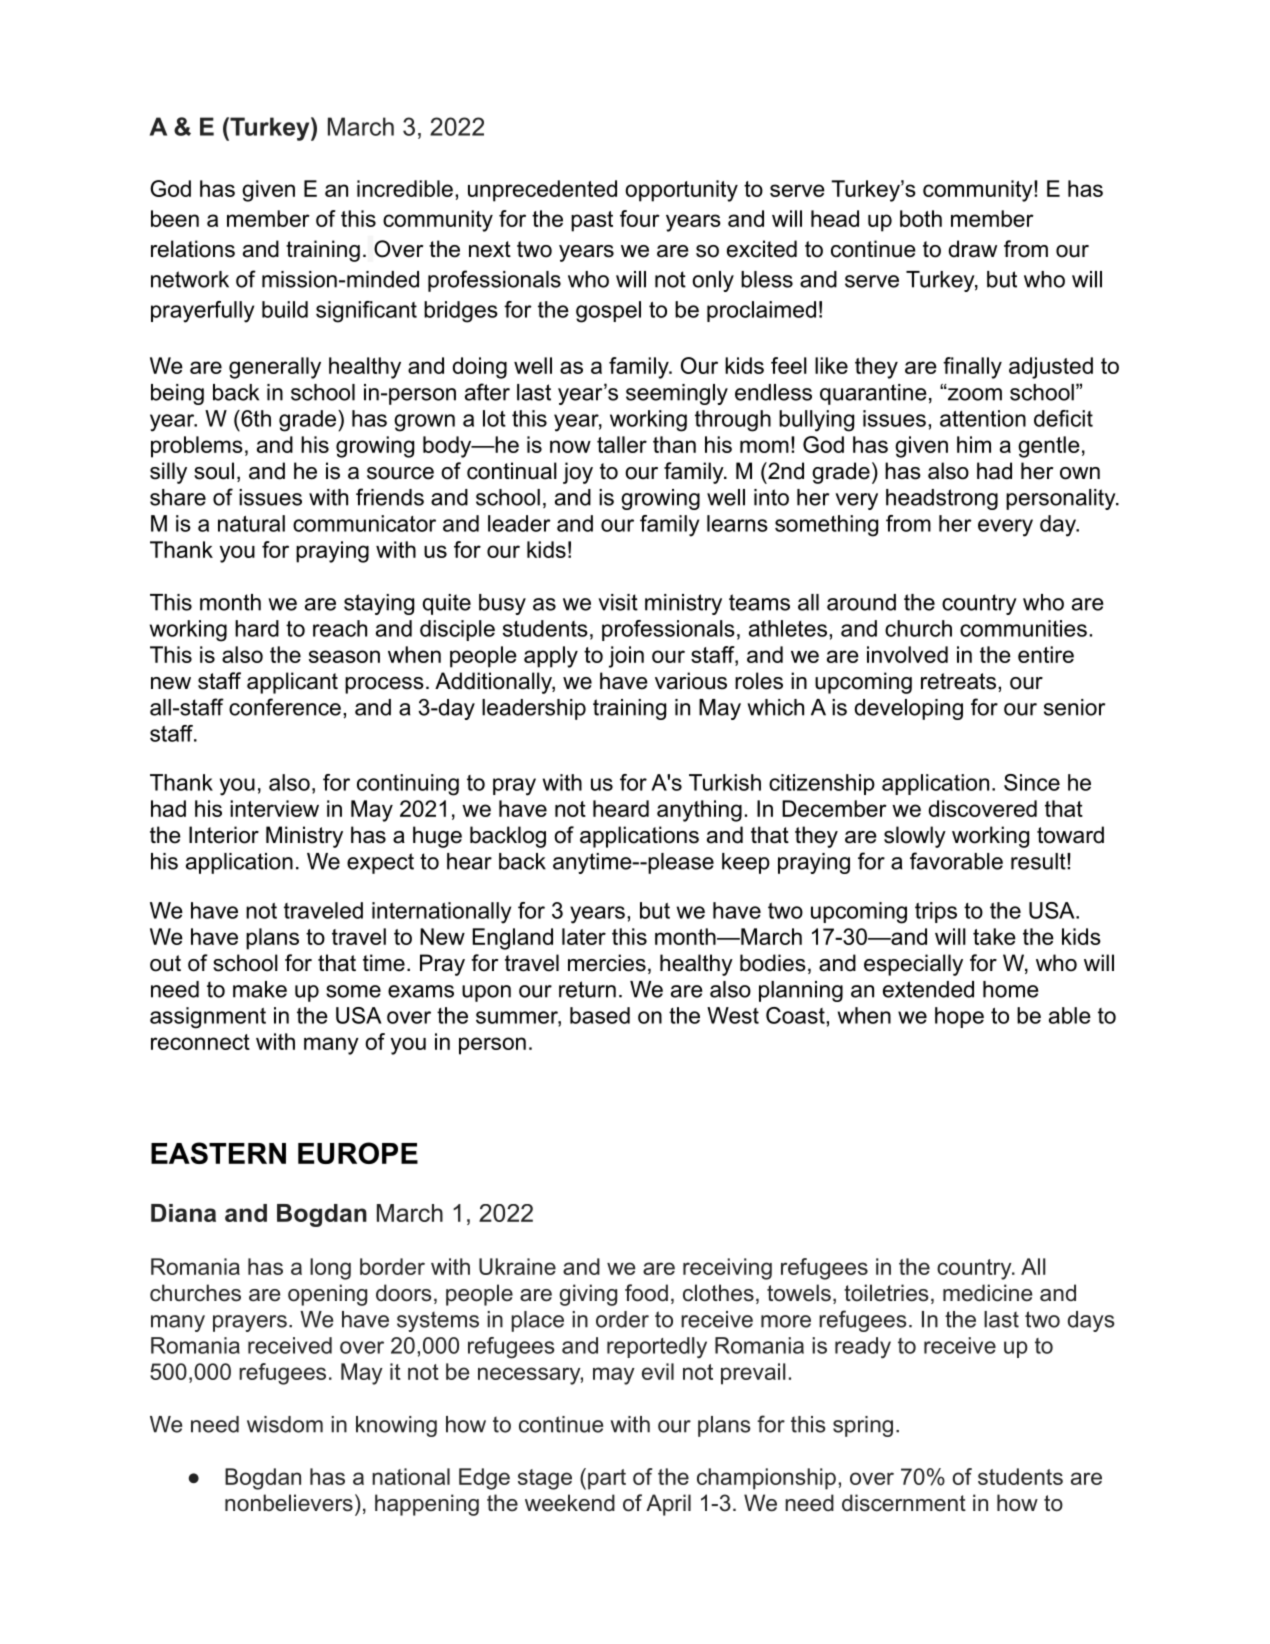  I want to click on four, so click(640, 218).
